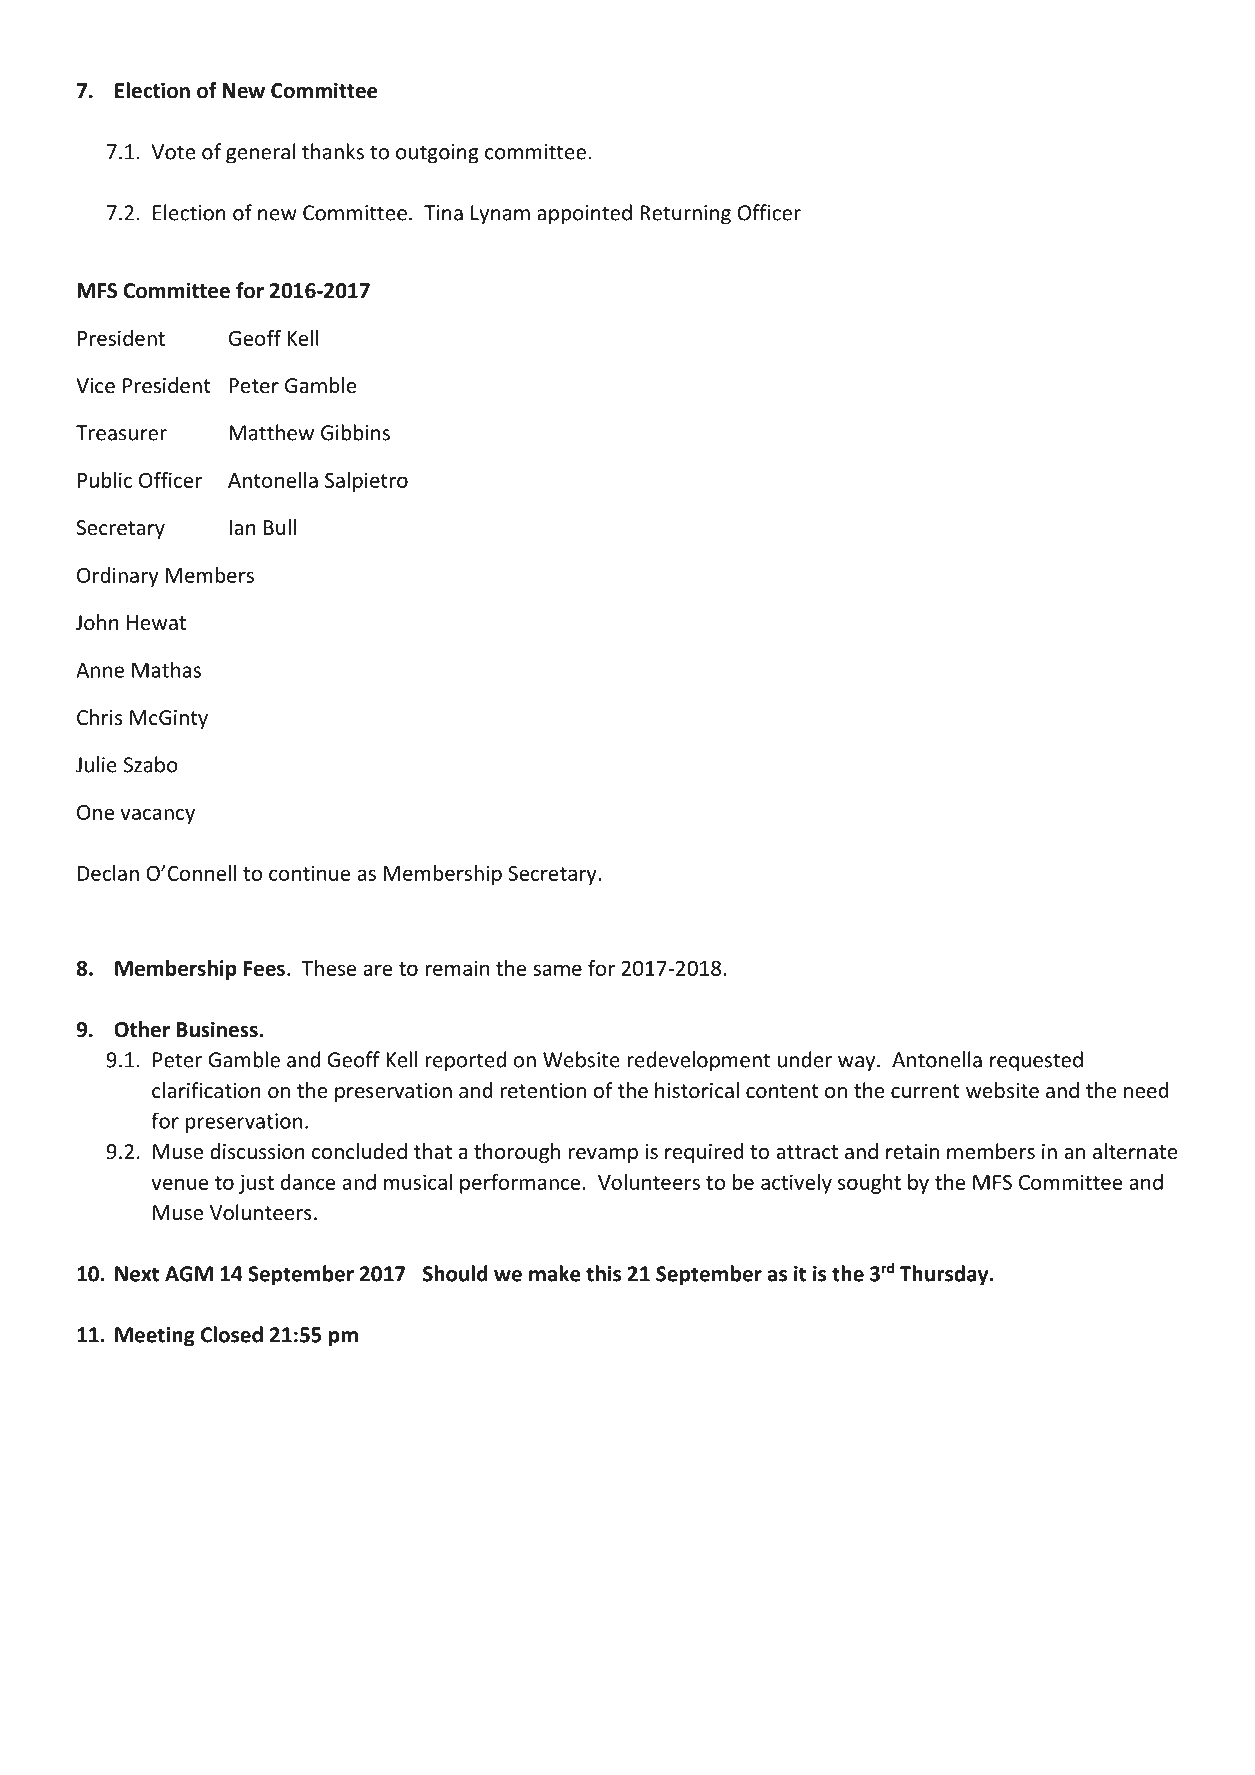 Image resolution: width=1255 pixels, height=1775 pixels. Describe the element at coordinates (685, 215) in the page. I see `Returning` at that location.
